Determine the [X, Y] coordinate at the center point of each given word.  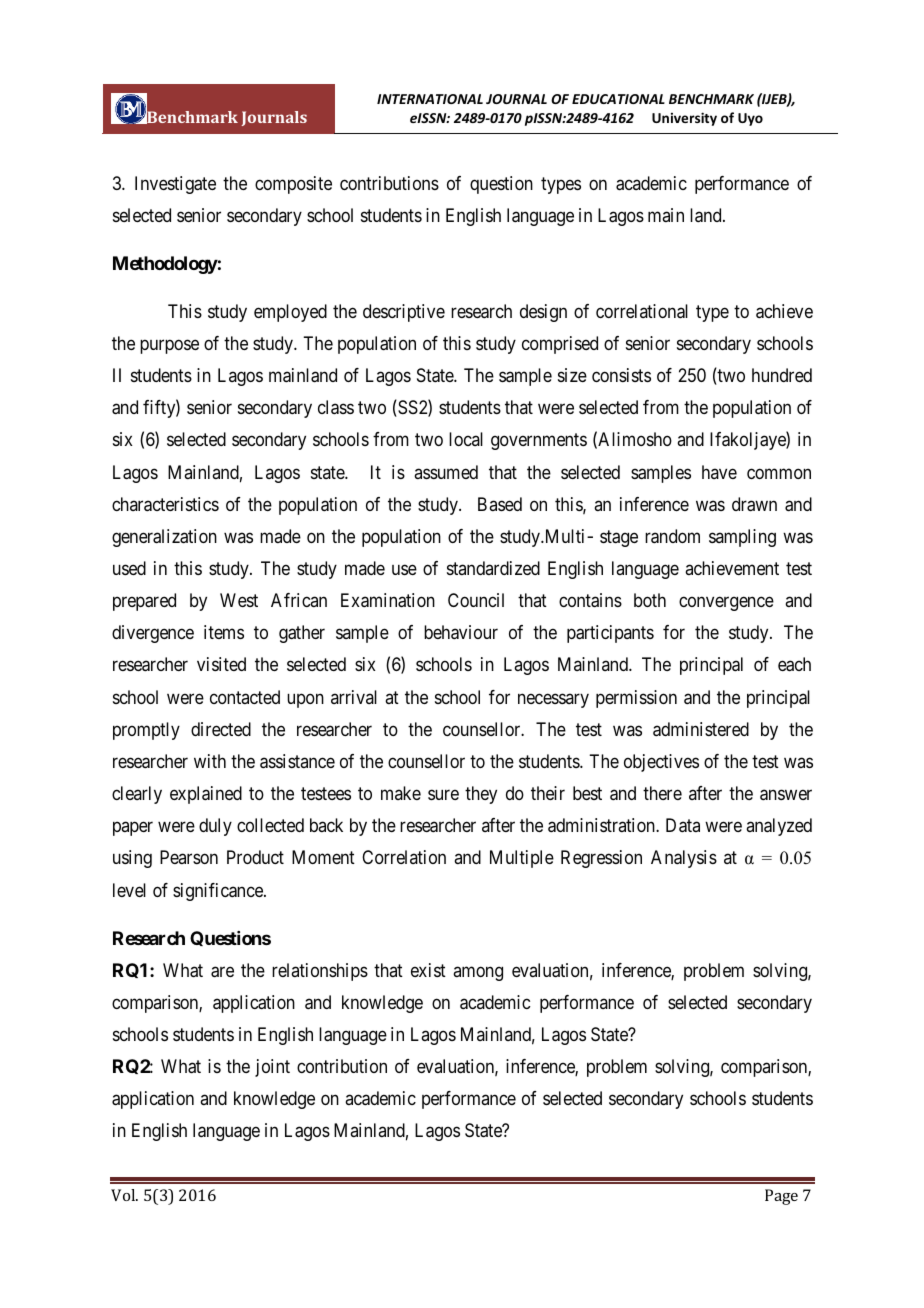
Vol [124, 1195]
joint [272, 1068]
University [684, 119]
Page [781, 1197]
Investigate [175, 185]
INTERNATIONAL [430, 99]
